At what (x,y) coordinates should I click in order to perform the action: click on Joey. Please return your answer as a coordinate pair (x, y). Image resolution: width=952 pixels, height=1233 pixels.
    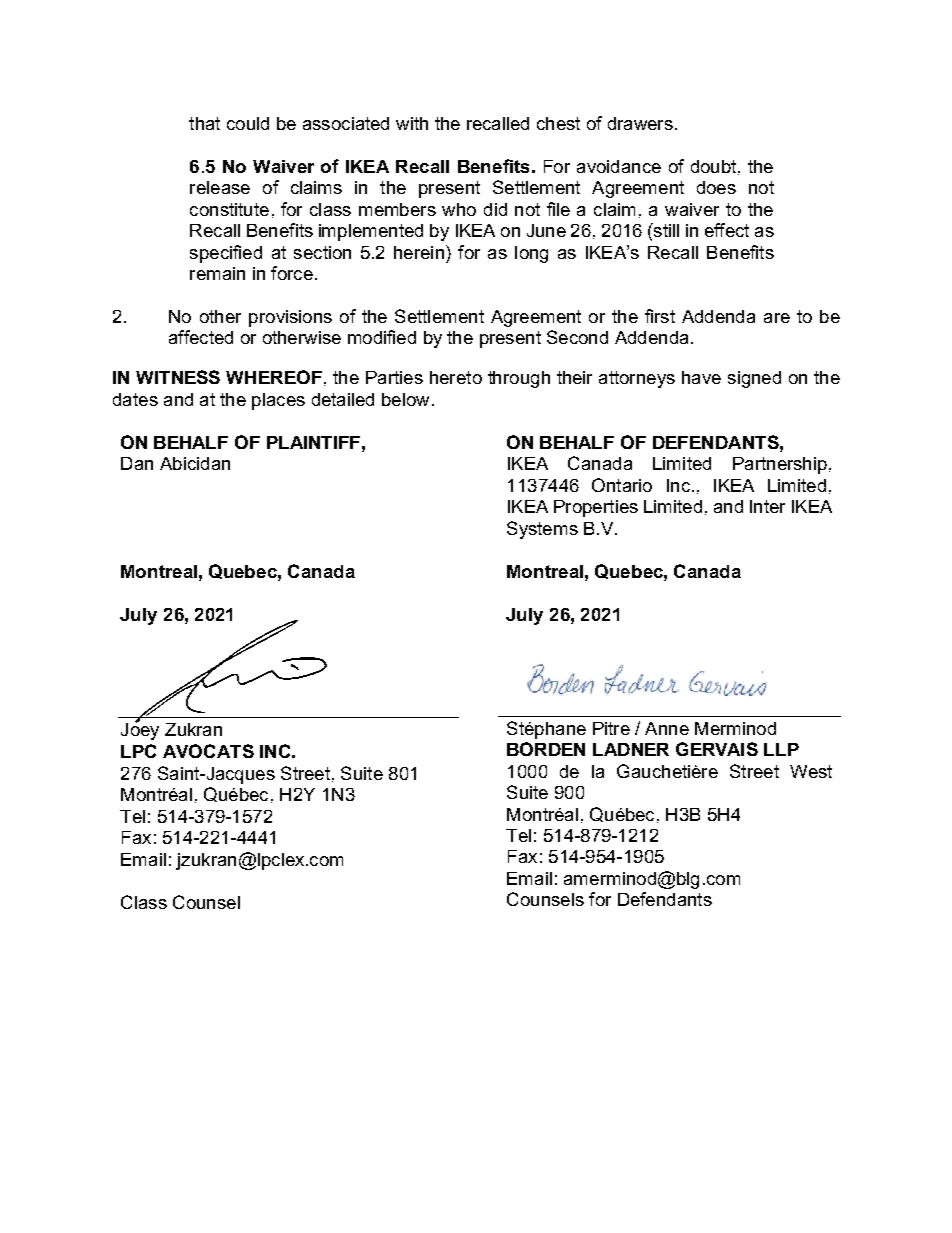
    Looking at the image, I should click on (140, 730).
